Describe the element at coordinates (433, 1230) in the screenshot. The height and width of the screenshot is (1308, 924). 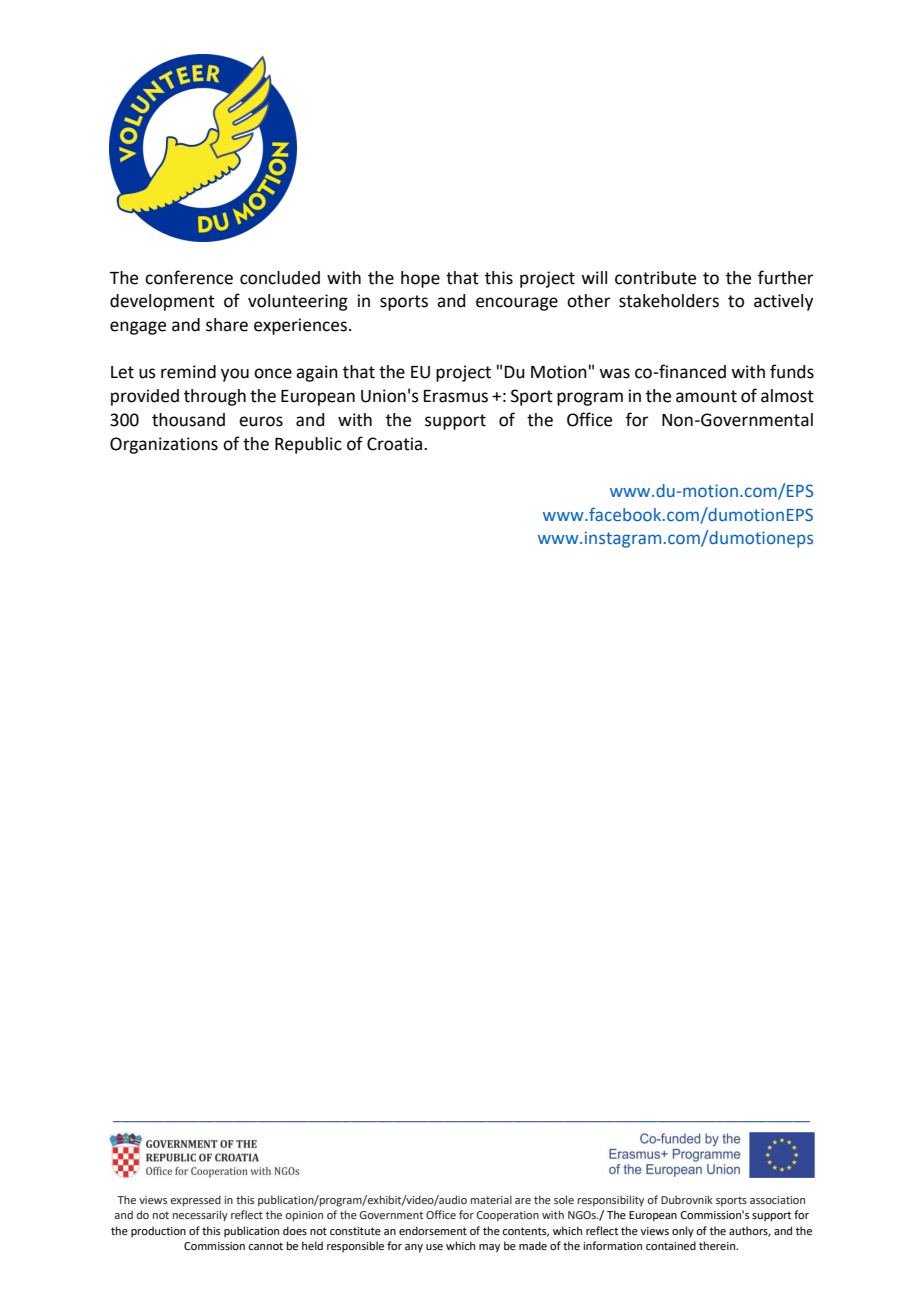
I see `endorsement` at that location.
